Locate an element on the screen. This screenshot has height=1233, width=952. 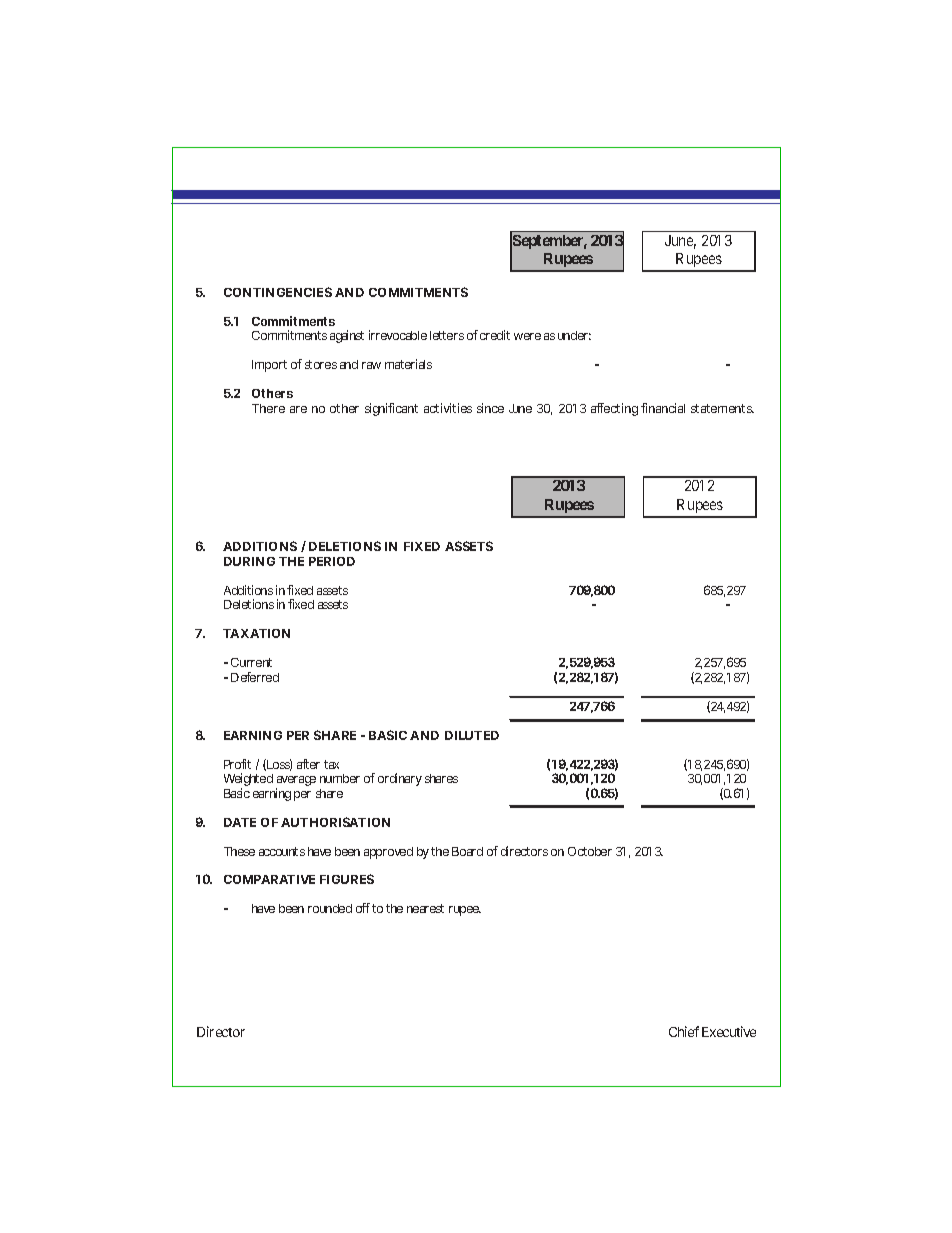
credit is located at coordinates (495, 335).
